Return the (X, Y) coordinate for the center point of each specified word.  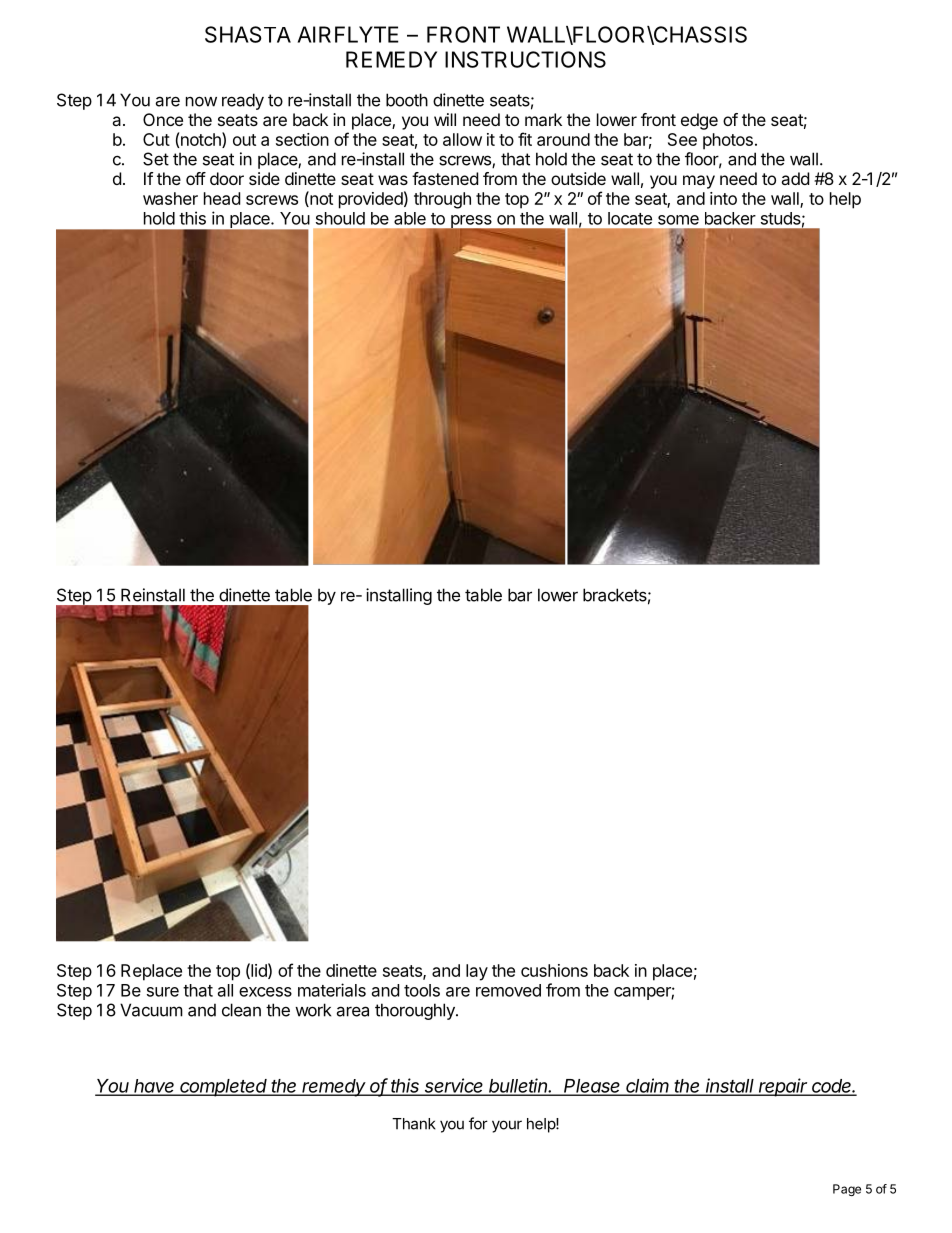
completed (224, 1088)
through (442, 200)
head (222, 198)
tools (422, 990)
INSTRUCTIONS (525, 59)
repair (784, 1087)
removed (508, 990)
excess (265, 992)
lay (477, 972)
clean (241, 1010)
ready (243, 101)
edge (699, 121)
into (723, 198)
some (678, 220)
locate (630, 218)
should (340, 218)
